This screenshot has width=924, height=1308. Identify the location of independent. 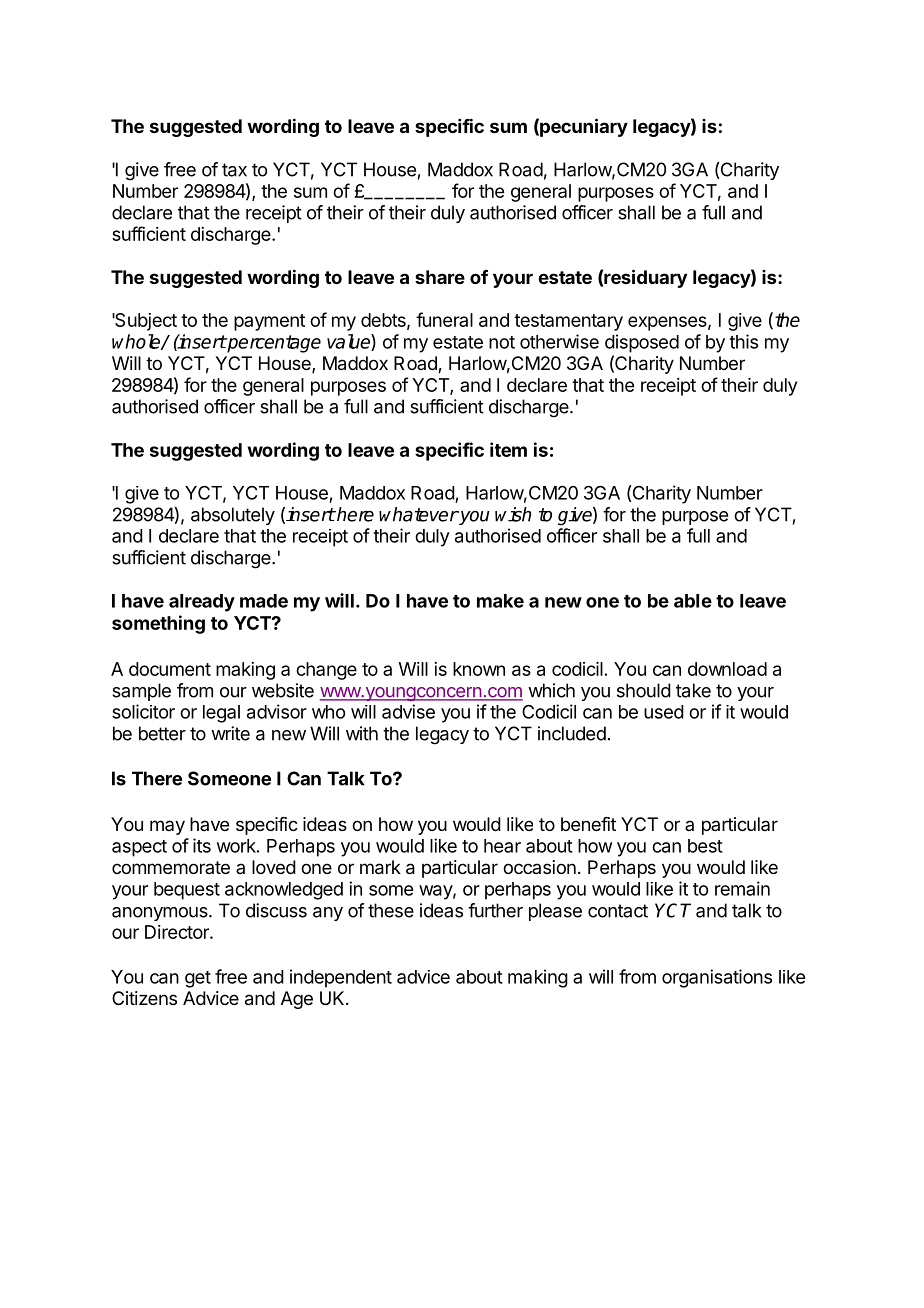
(341, 978).
